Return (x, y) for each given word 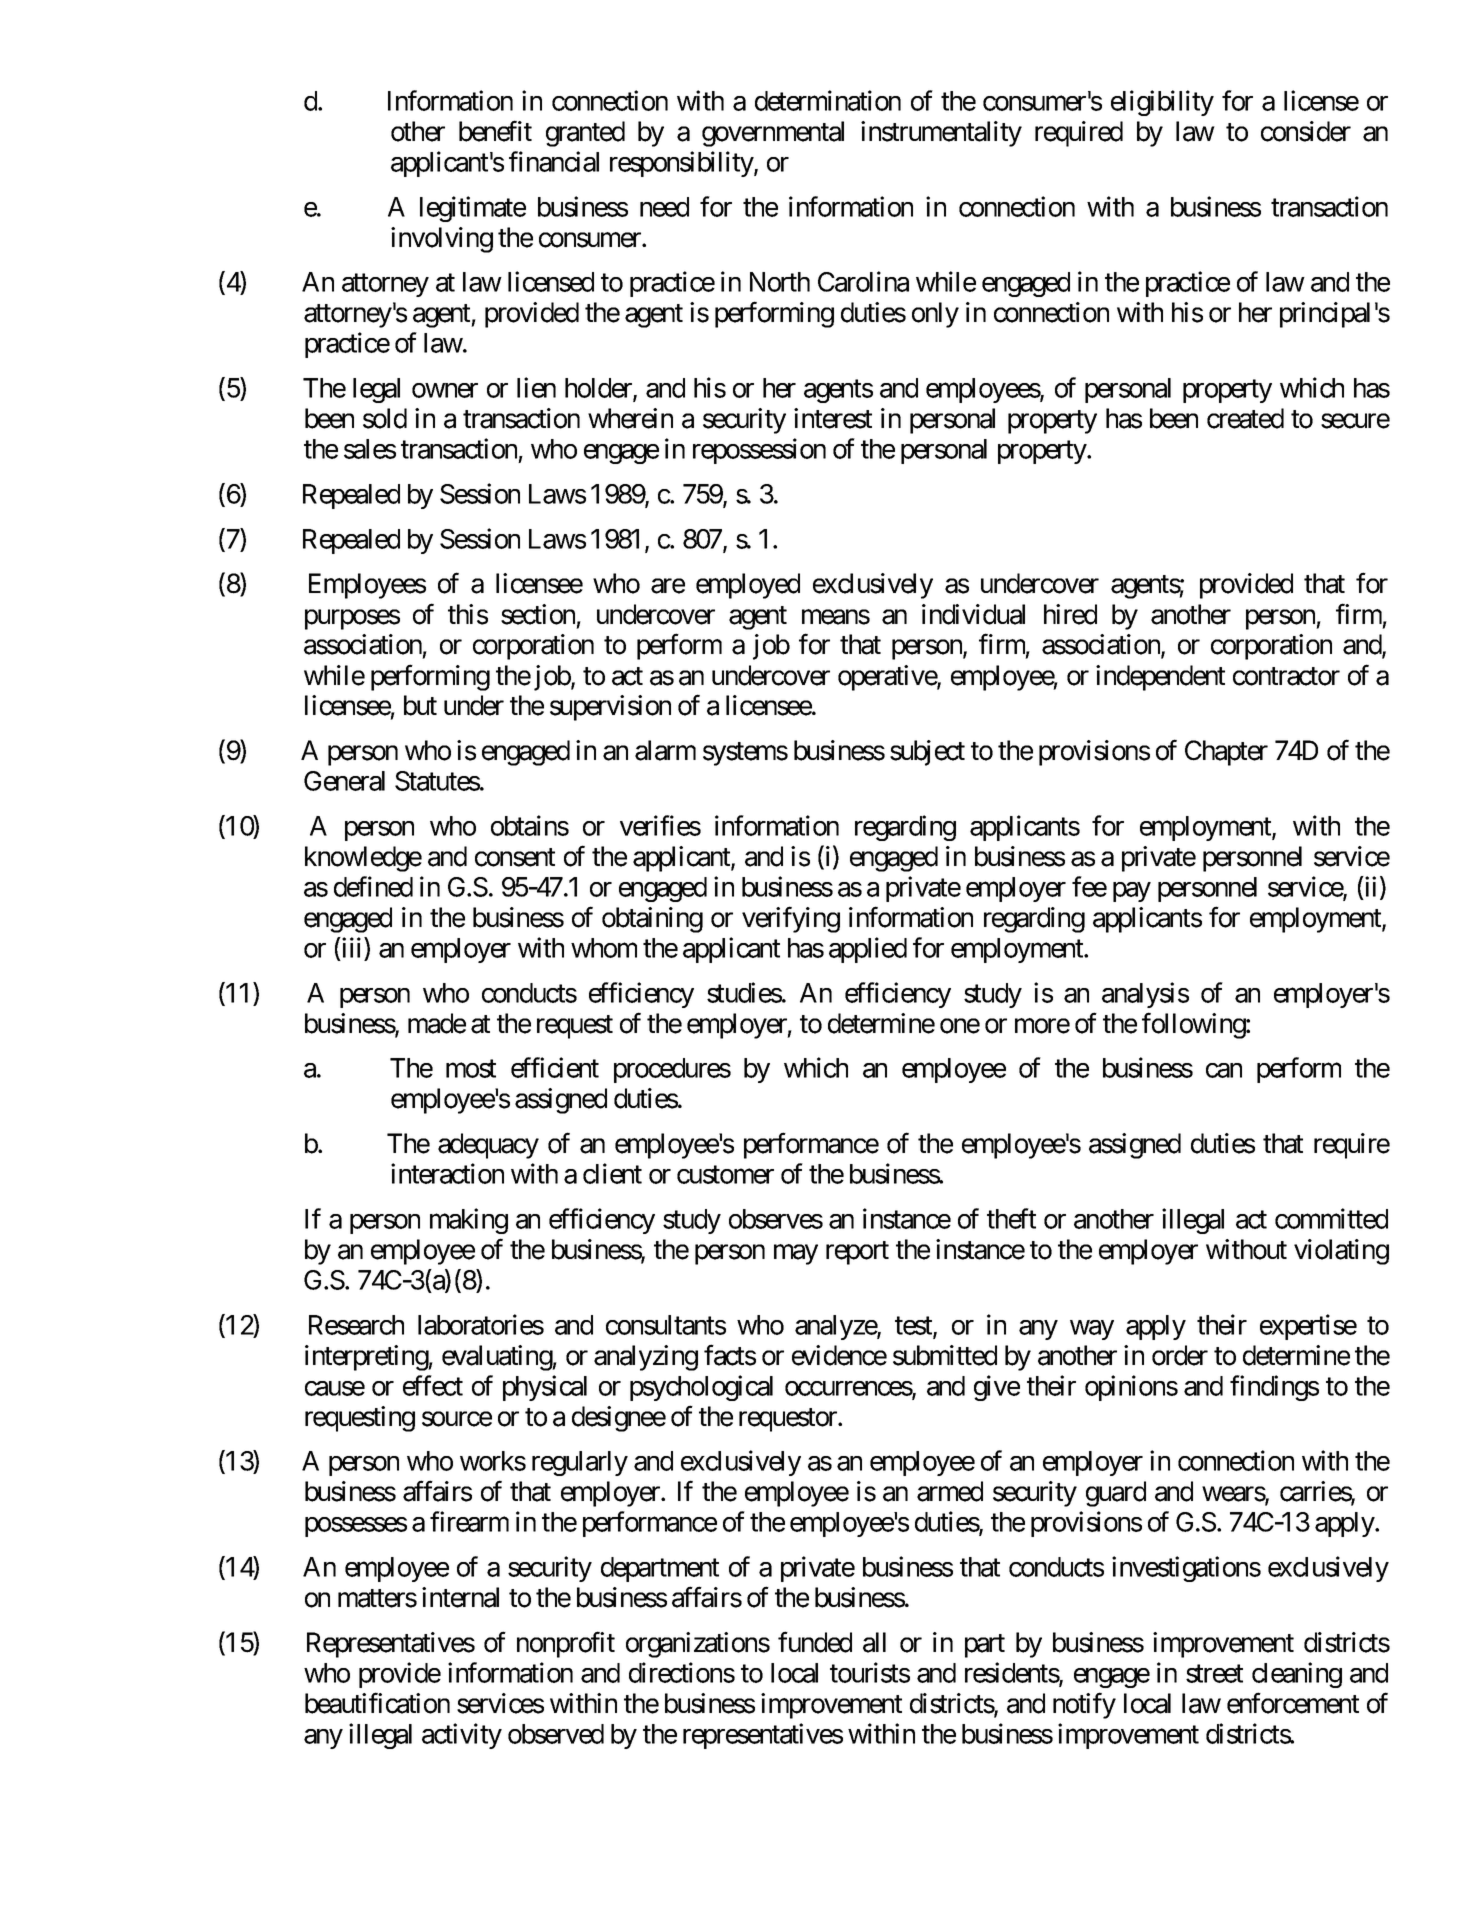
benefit (495, 131)
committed (1331, 1218)
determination (828, 100)
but (420, 705)
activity (462, 1736)
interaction (447, 1173)
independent (1160, 678)
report (857, 1253)
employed (748, 586)
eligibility (1162, 103)
